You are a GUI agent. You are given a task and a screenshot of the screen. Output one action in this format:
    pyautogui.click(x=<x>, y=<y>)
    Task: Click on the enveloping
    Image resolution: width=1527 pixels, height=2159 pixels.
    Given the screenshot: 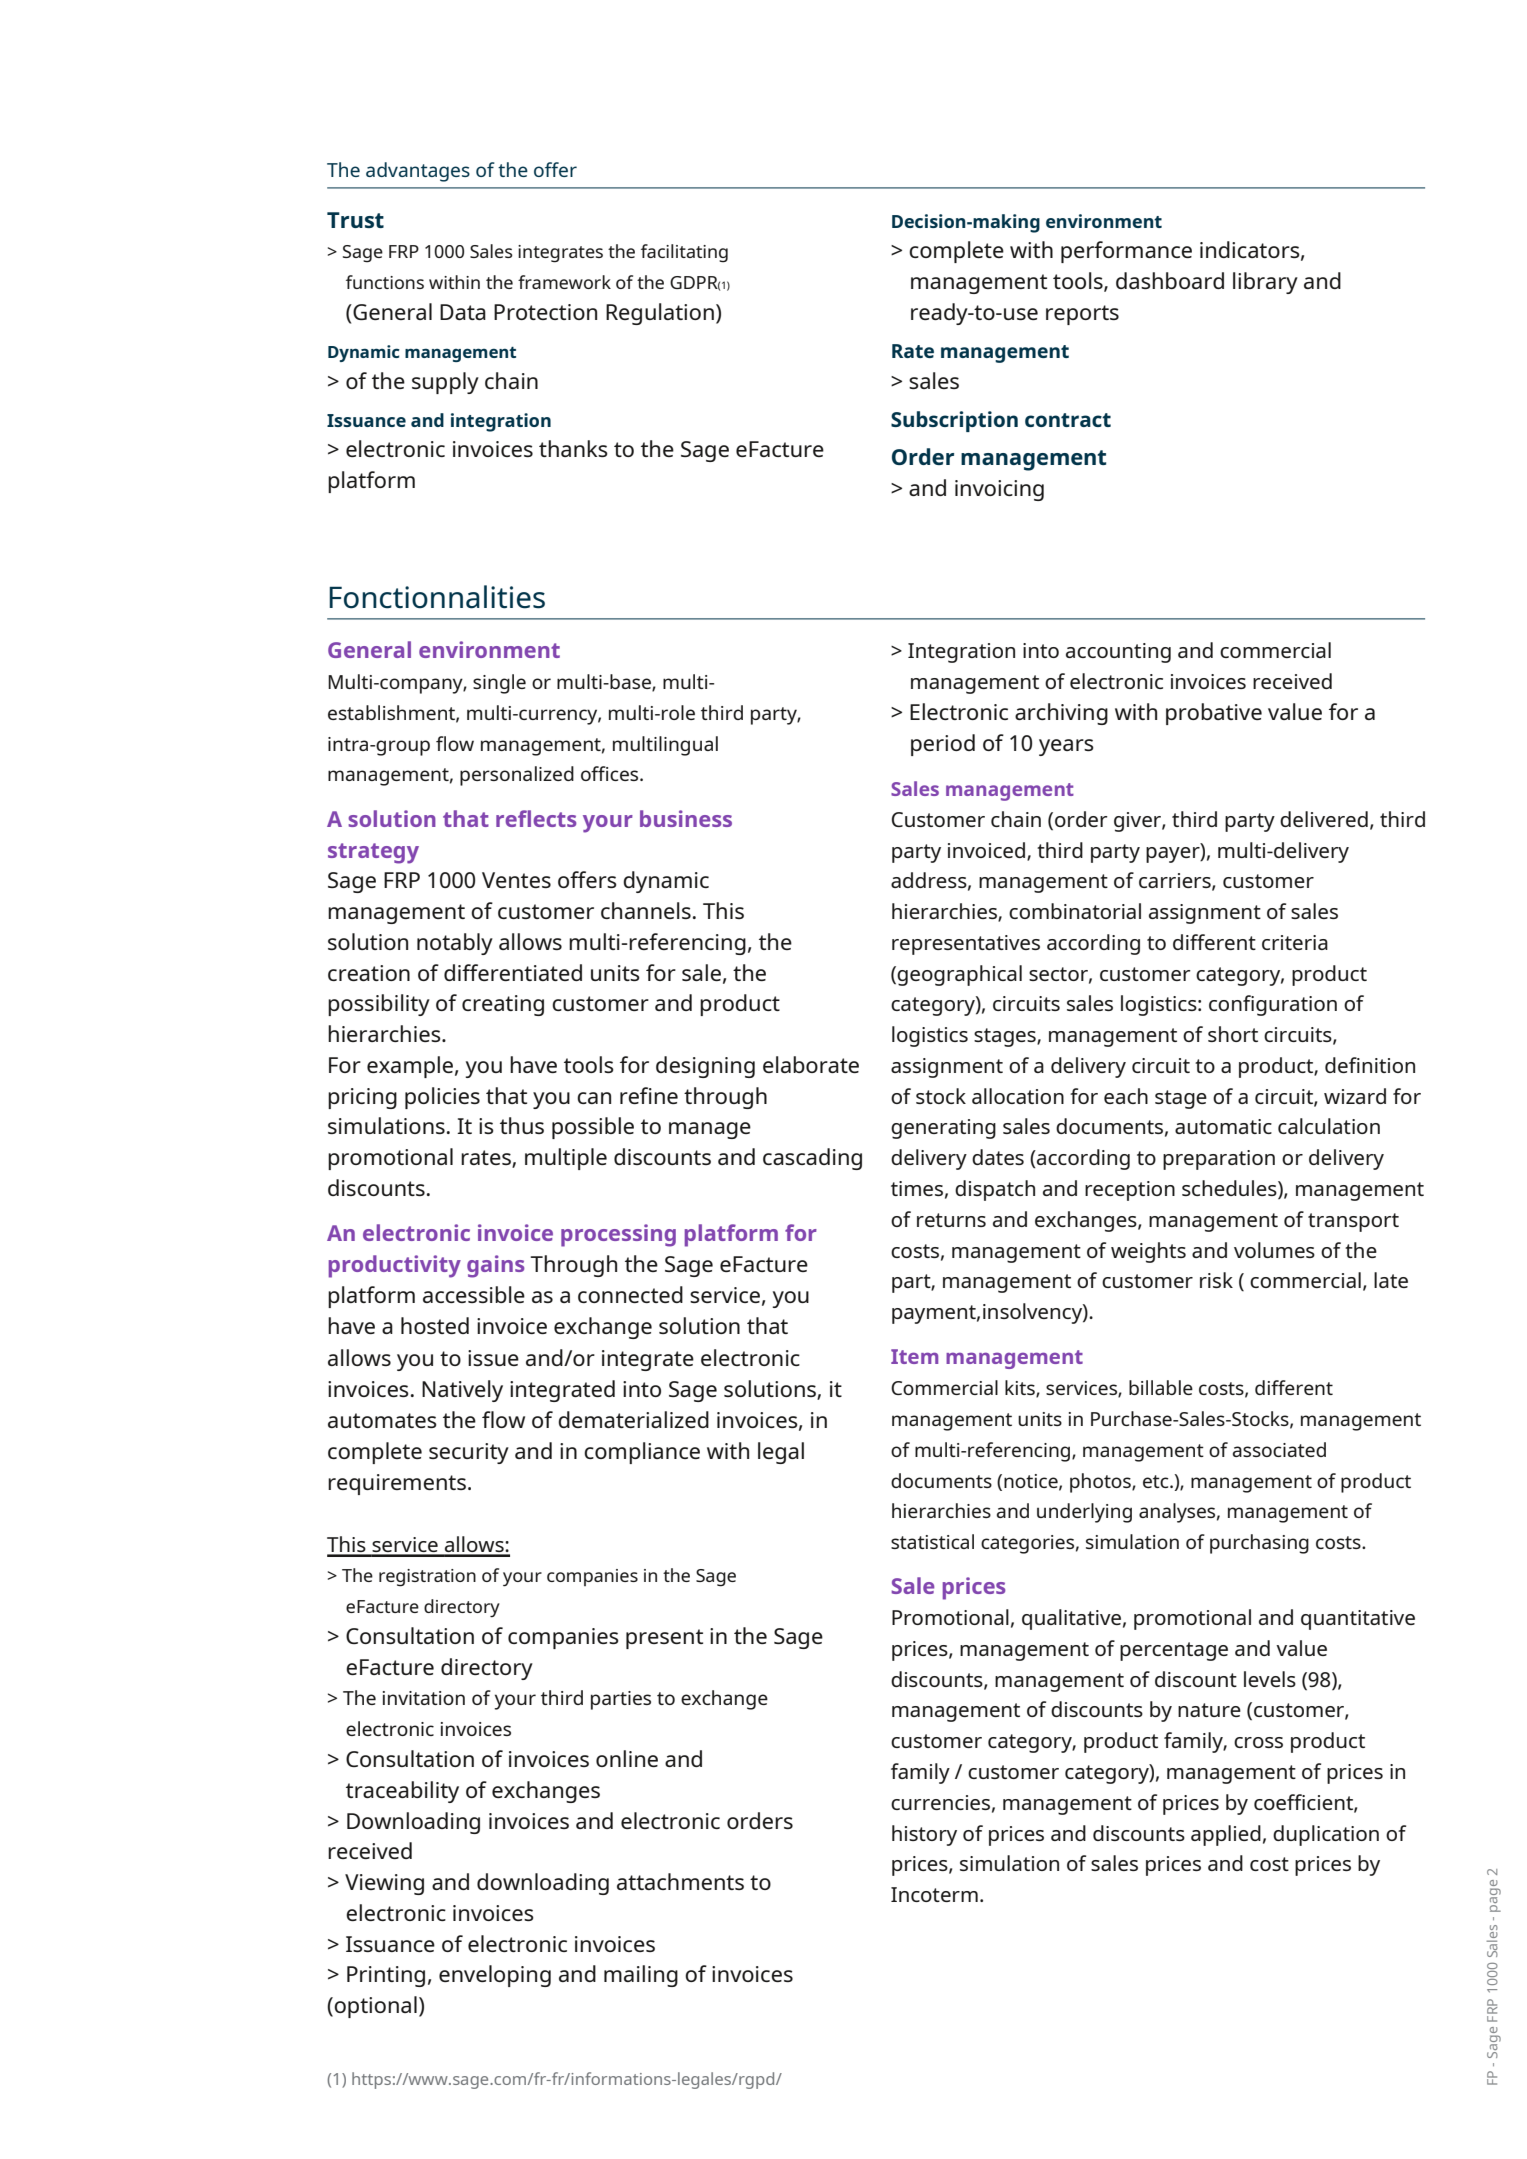 What is the action you would take?
    pyautogui.click(x=495, y=1976)
